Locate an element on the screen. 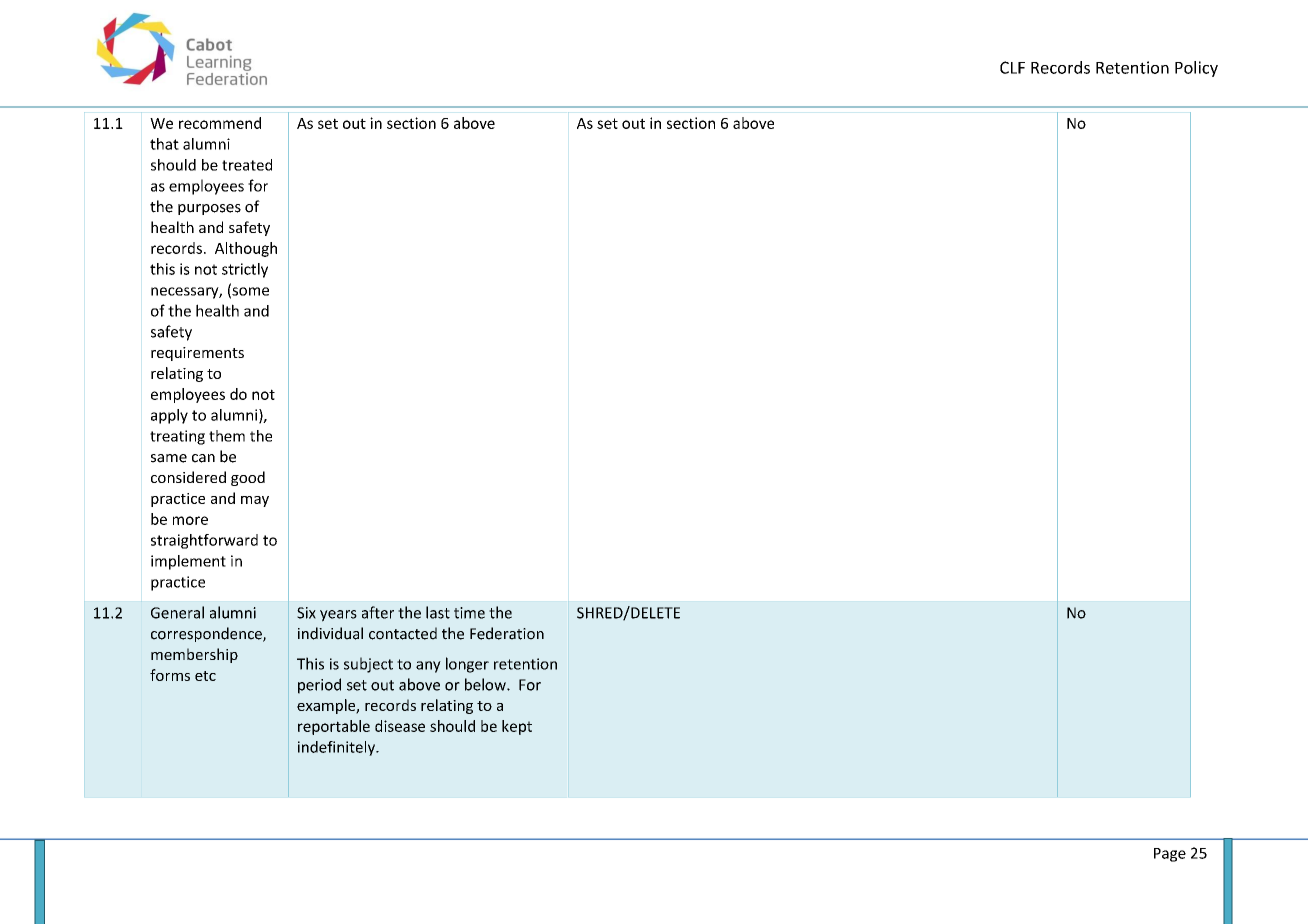  recommend is located at coordinates (220, 123).
